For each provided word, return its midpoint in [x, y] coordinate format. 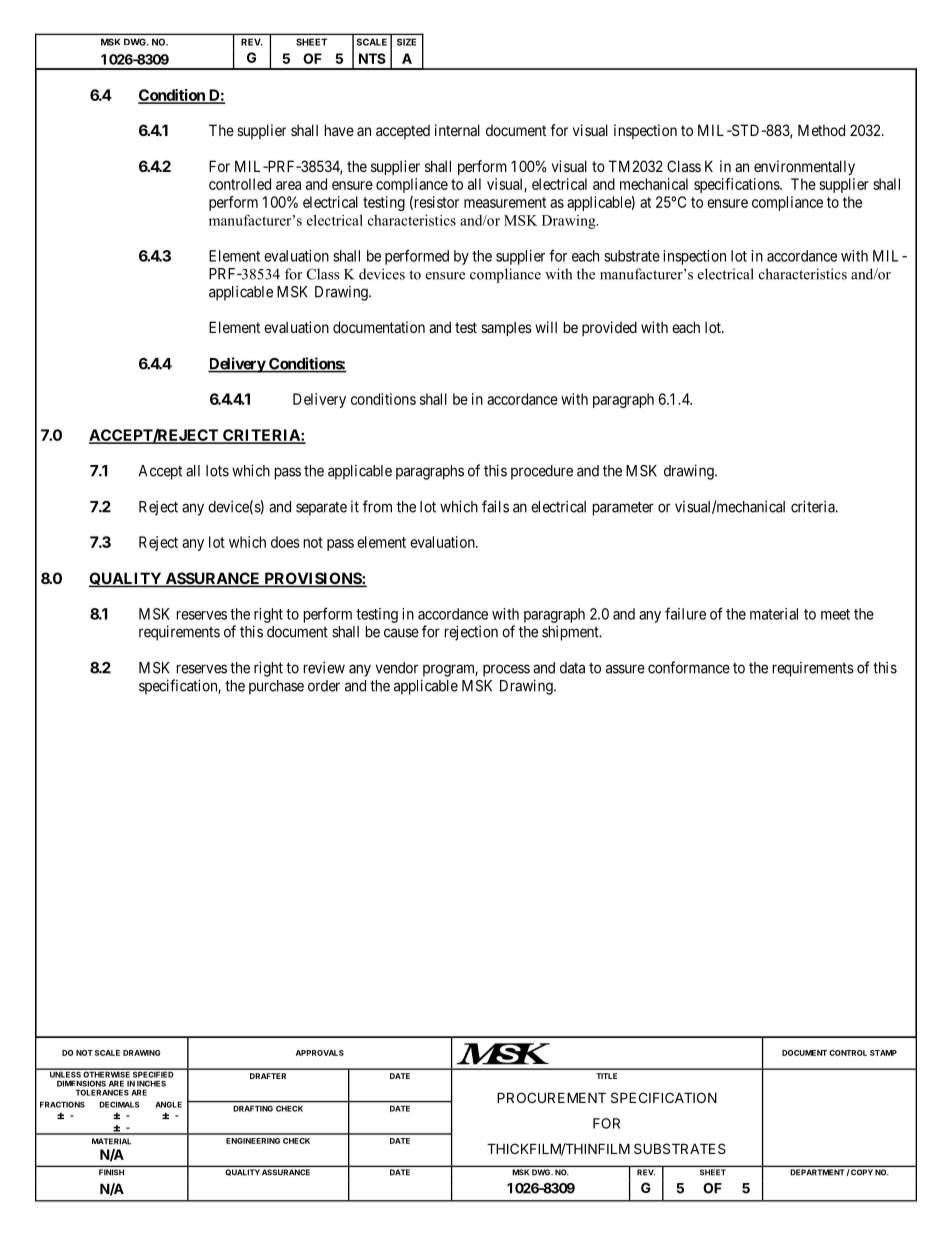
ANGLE [168, 1104]
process [506, 670]
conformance [689, 667]
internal [457, 130]
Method [821, 130]
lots [217, 471]
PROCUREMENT [551, 1097]
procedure [542, 472]
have [339, 130]
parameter [623, 508]
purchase [276, 687]
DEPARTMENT [817, 1172]
